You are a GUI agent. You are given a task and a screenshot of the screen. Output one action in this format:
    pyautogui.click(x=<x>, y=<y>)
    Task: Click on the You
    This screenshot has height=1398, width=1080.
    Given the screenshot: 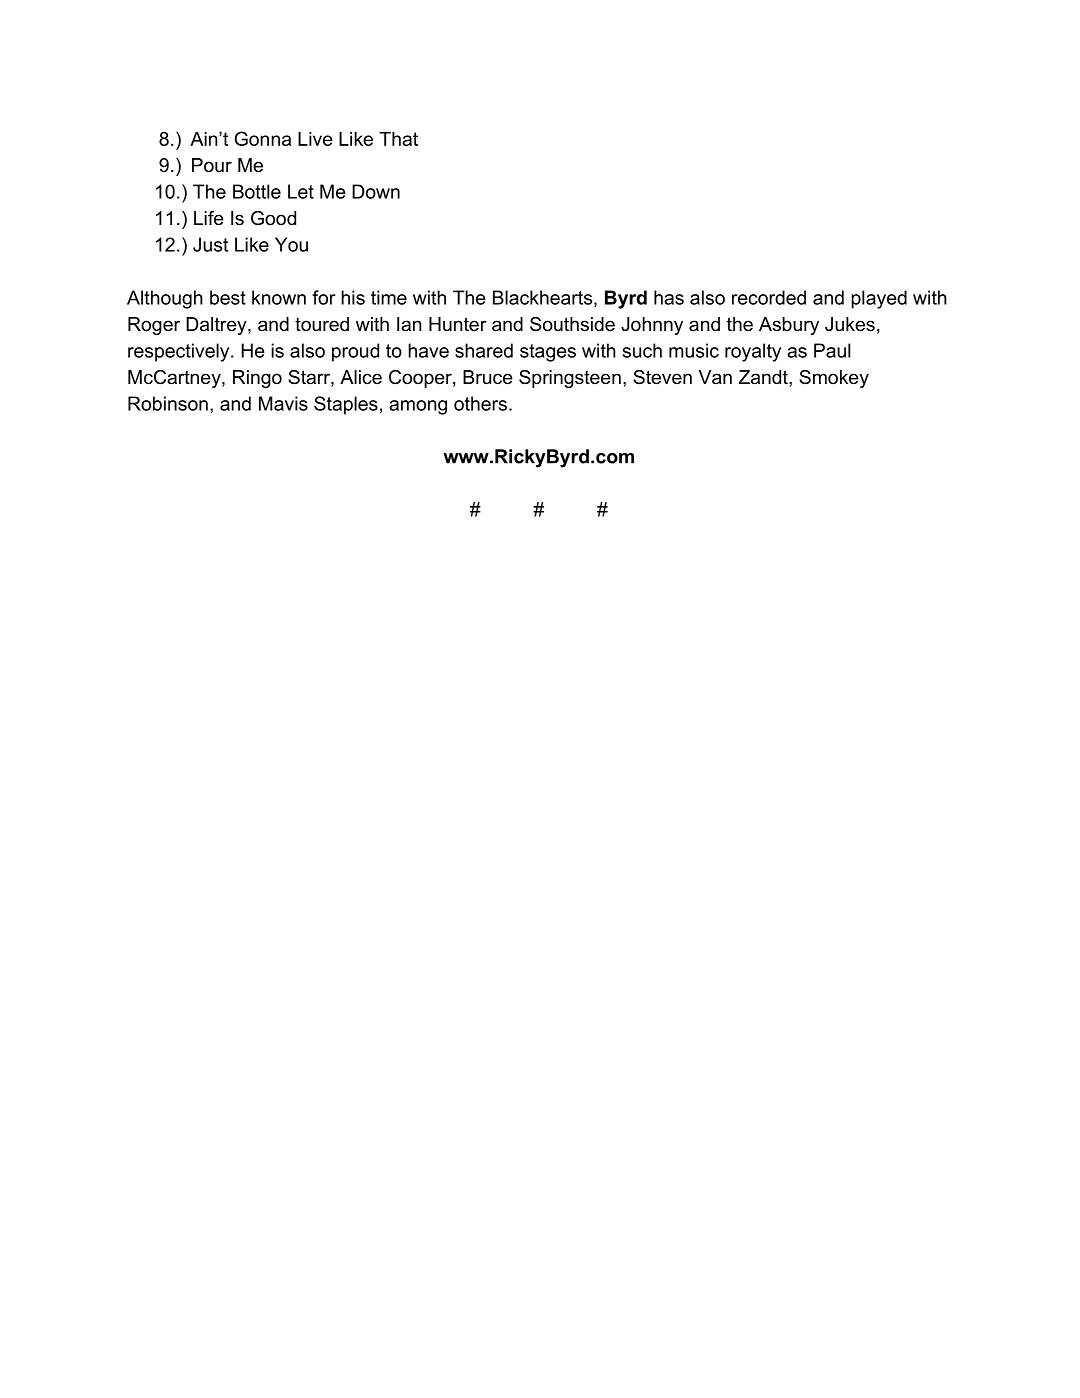 What is the action you would take?
    pyautogui.click(x=291, y=244)
